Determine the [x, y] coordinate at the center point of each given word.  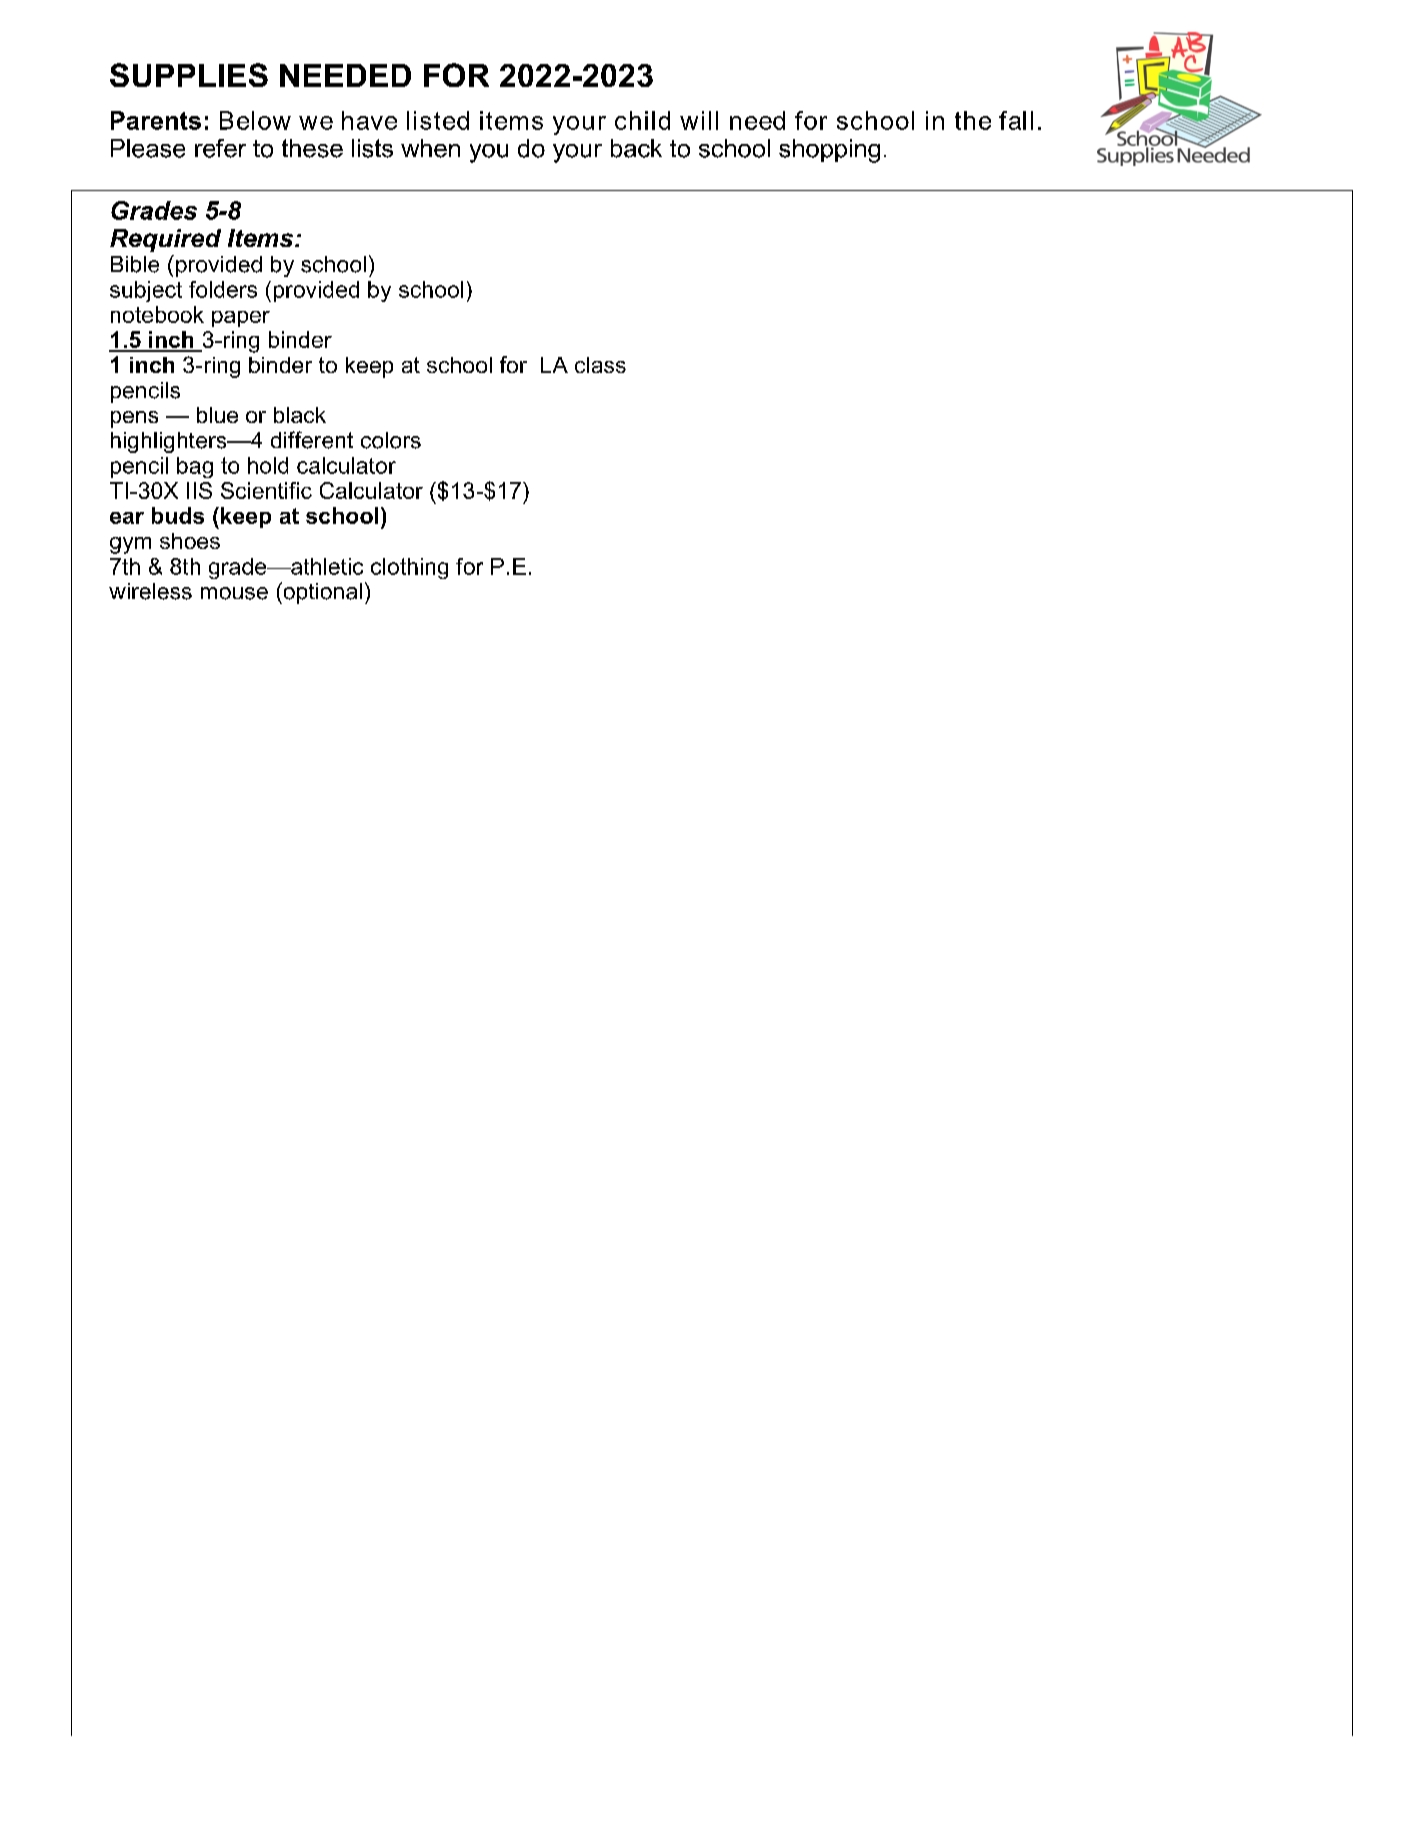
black [300, 415]
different [312, 440]
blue [217, 415]
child [642, 120]
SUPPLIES [189, 75]
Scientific [266, 490]
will [699, 120]
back [636, 148]
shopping [829, 151]
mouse [234, 593]
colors [391, 440]
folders [223, 289]
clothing [409, 568]
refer [220, 148]
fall [1016, 120]
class [600, 365]
